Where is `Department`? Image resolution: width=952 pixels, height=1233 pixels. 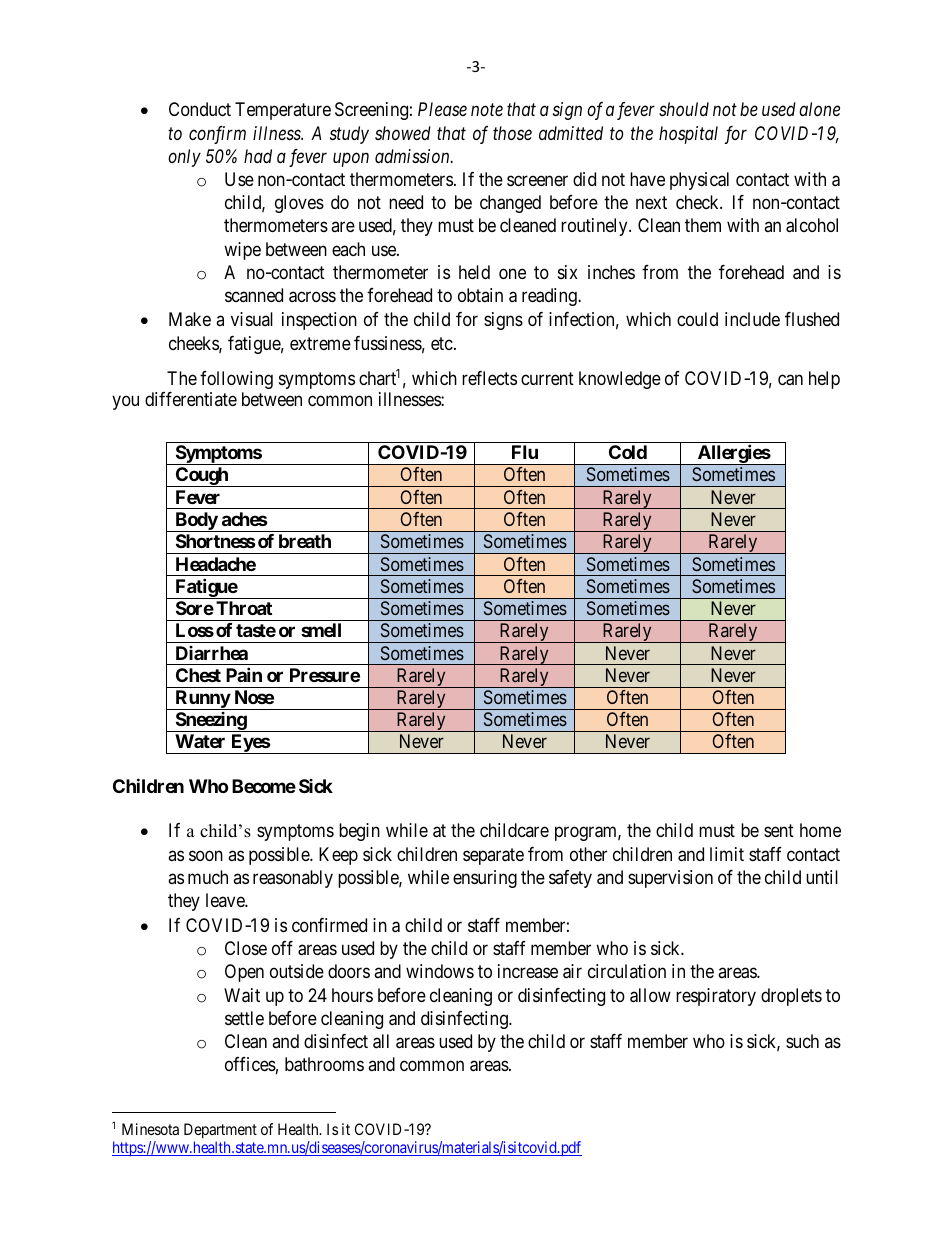 Department is located at coordinates (220, 1130).
